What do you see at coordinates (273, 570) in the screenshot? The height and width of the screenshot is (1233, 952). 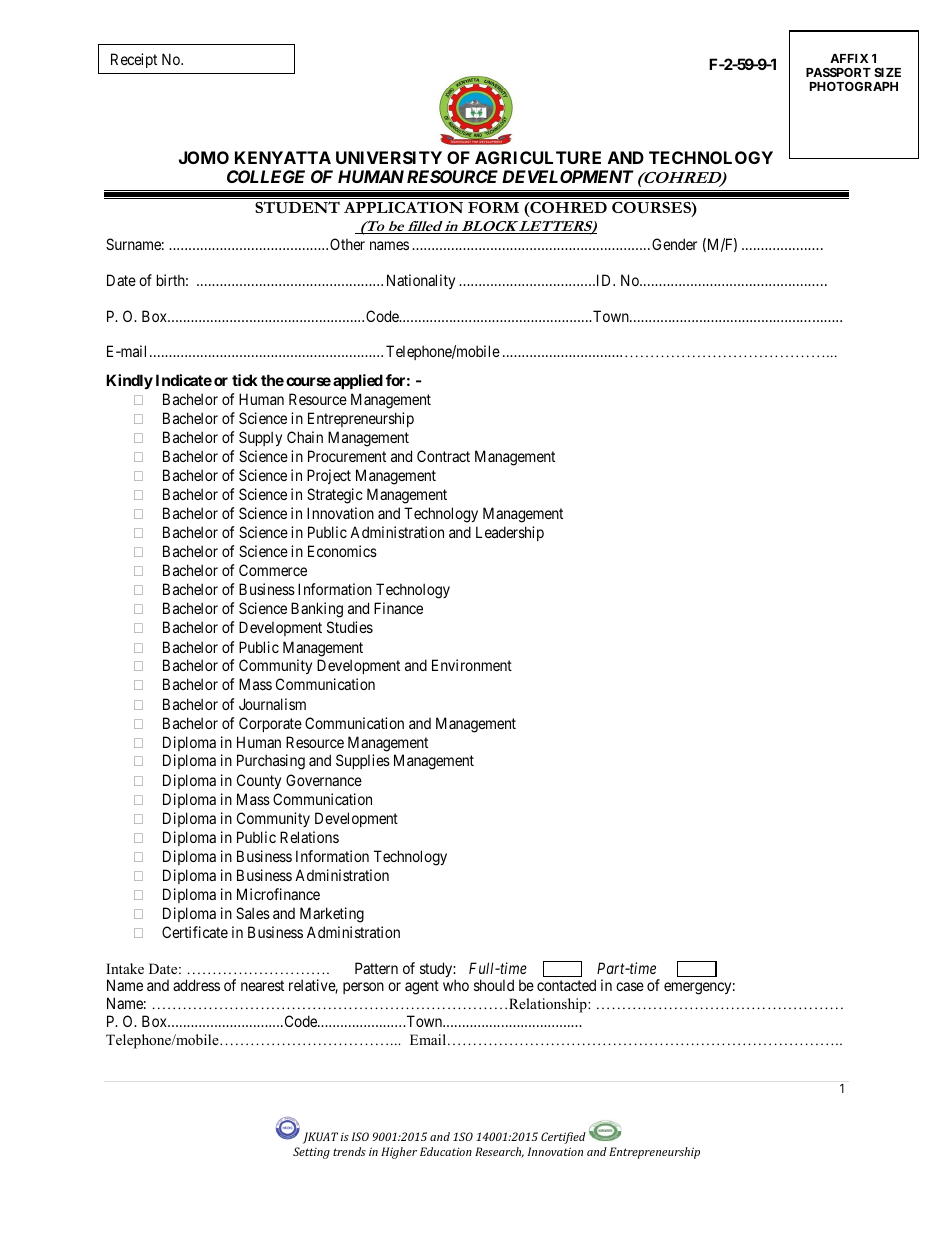 I see `Commerce` at bounding box center [273, 570].
